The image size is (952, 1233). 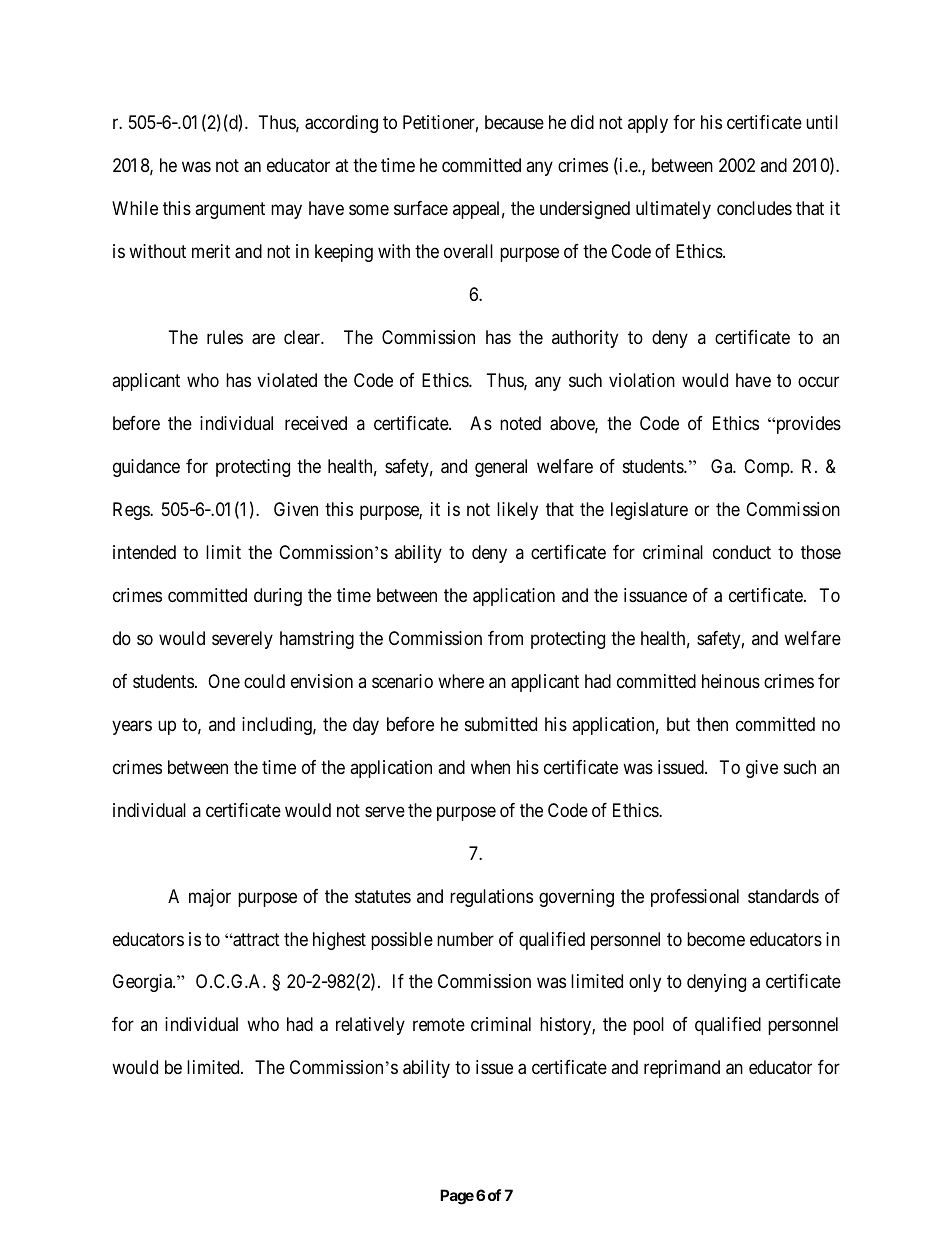 I want to click on reprimand, so click(x=682, y=1069).
